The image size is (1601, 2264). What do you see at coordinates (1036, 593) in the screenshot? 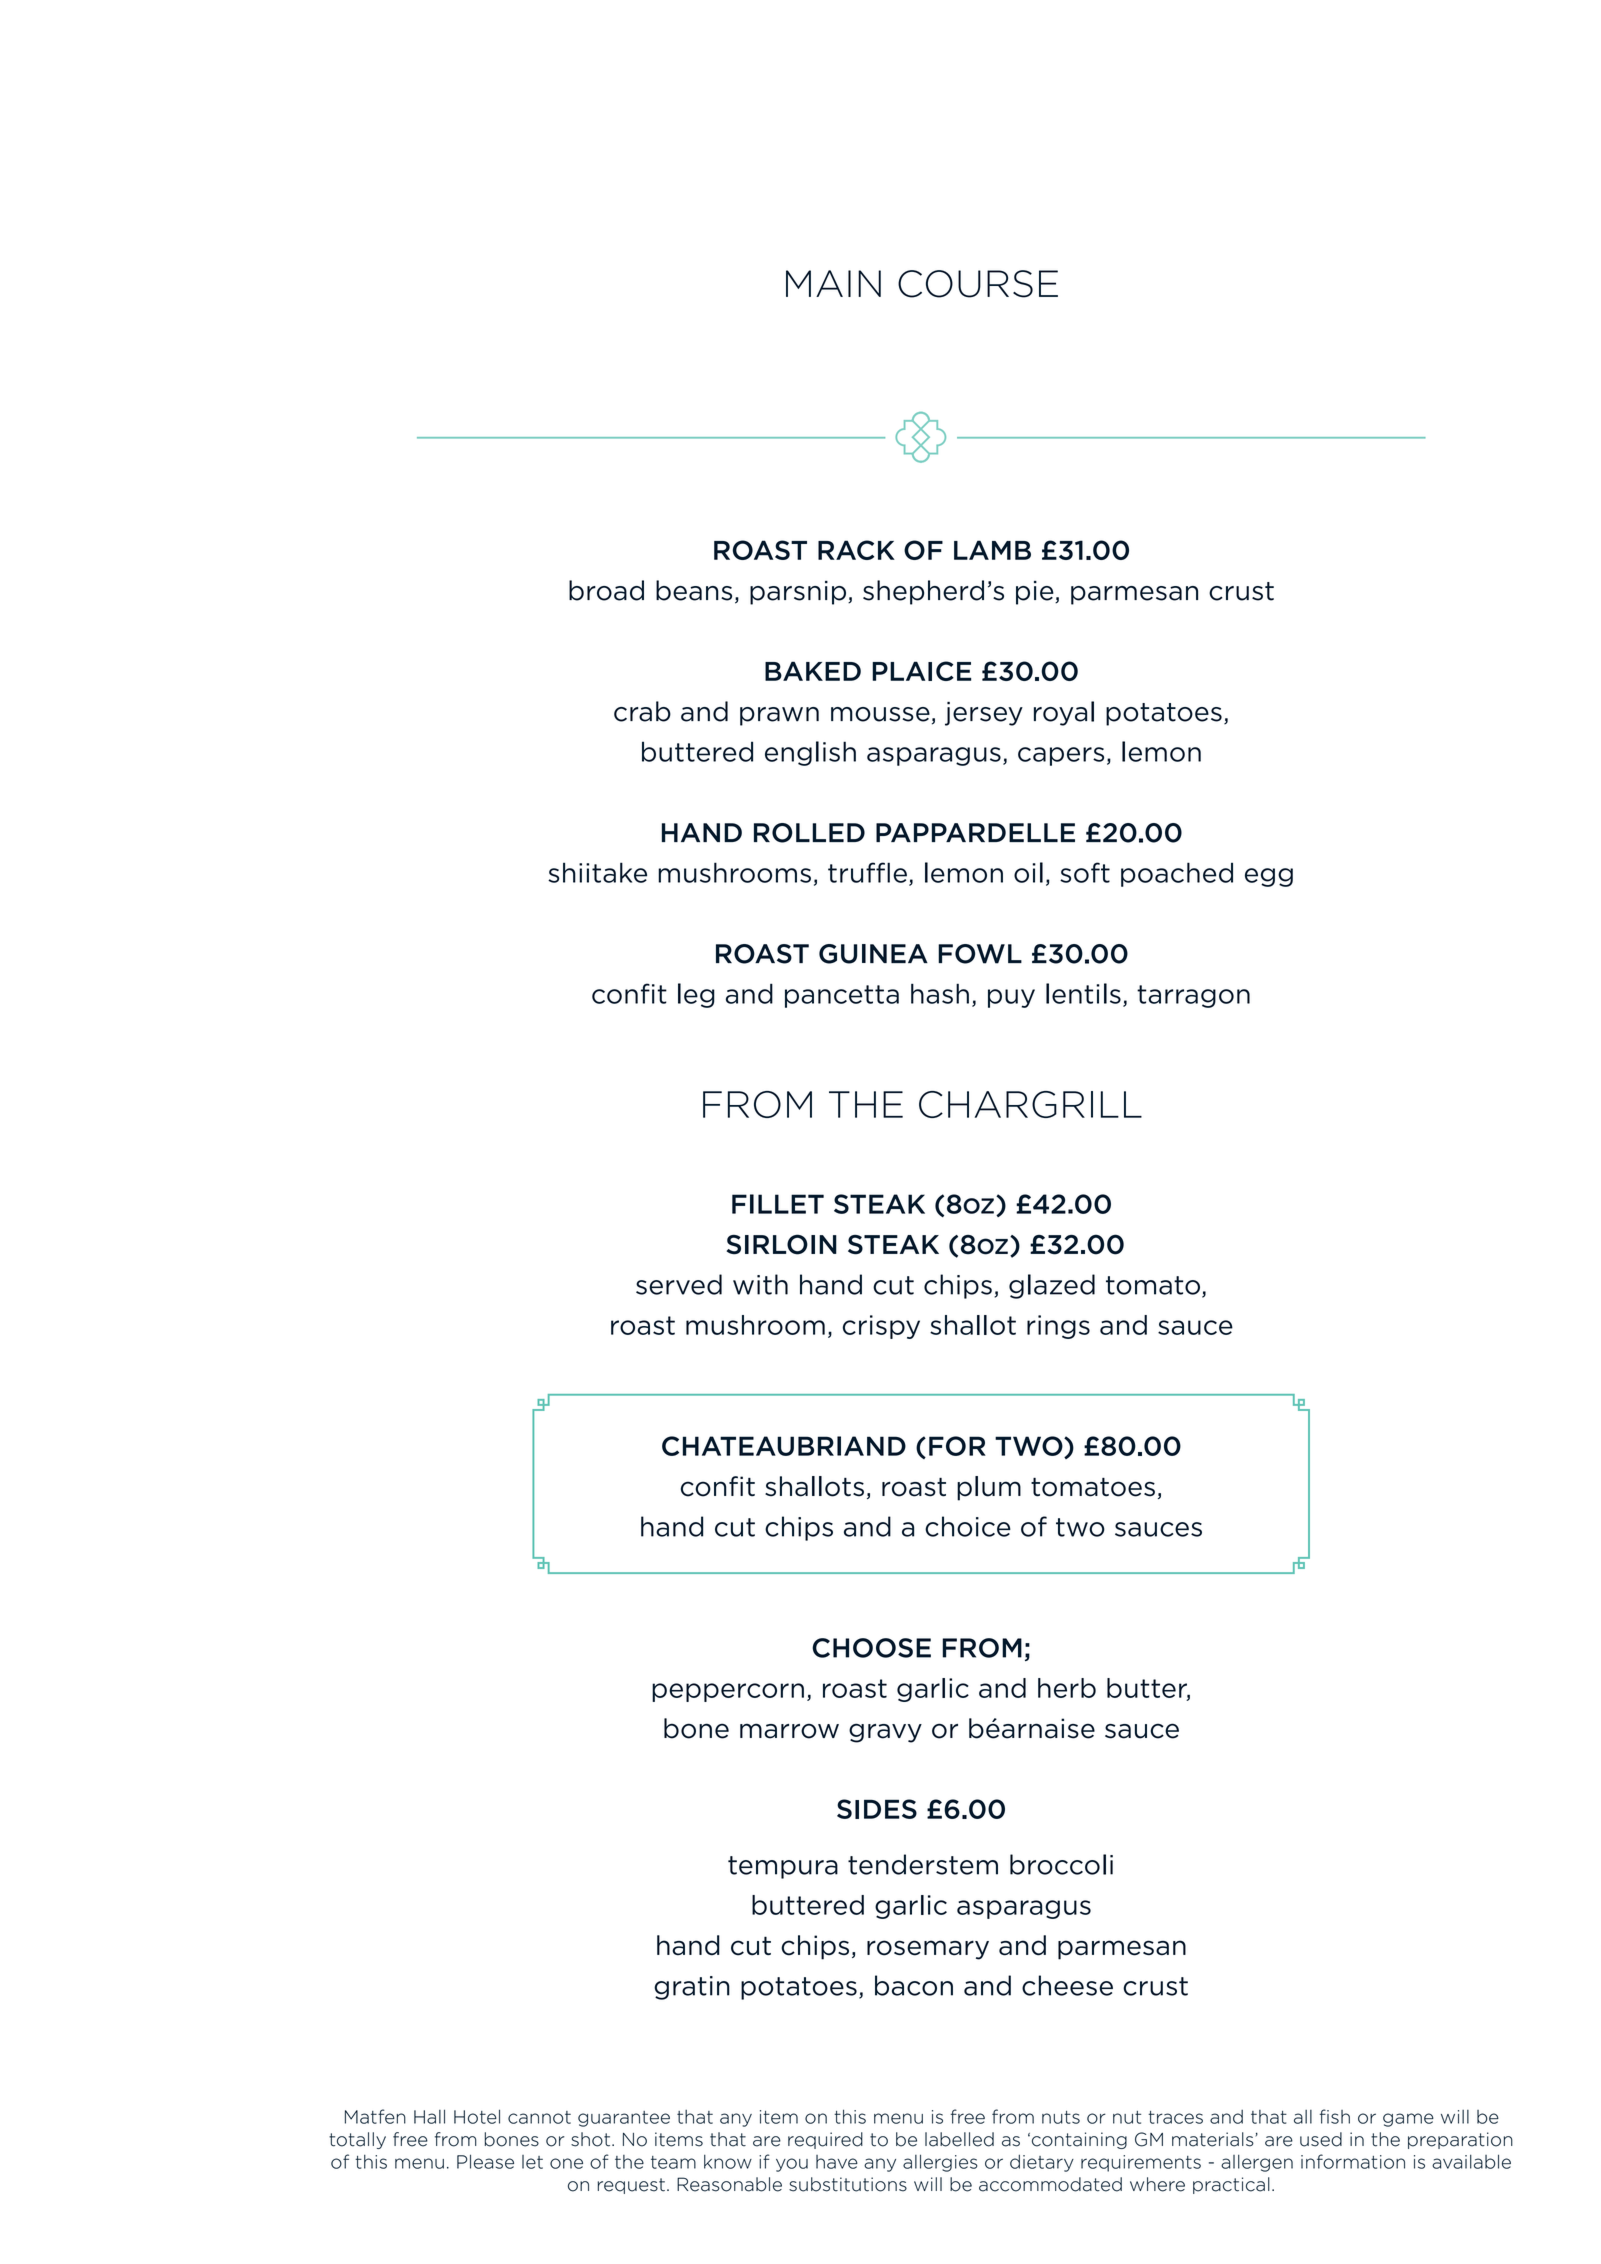
I see `pie` at bounding box center [1036, 593].
